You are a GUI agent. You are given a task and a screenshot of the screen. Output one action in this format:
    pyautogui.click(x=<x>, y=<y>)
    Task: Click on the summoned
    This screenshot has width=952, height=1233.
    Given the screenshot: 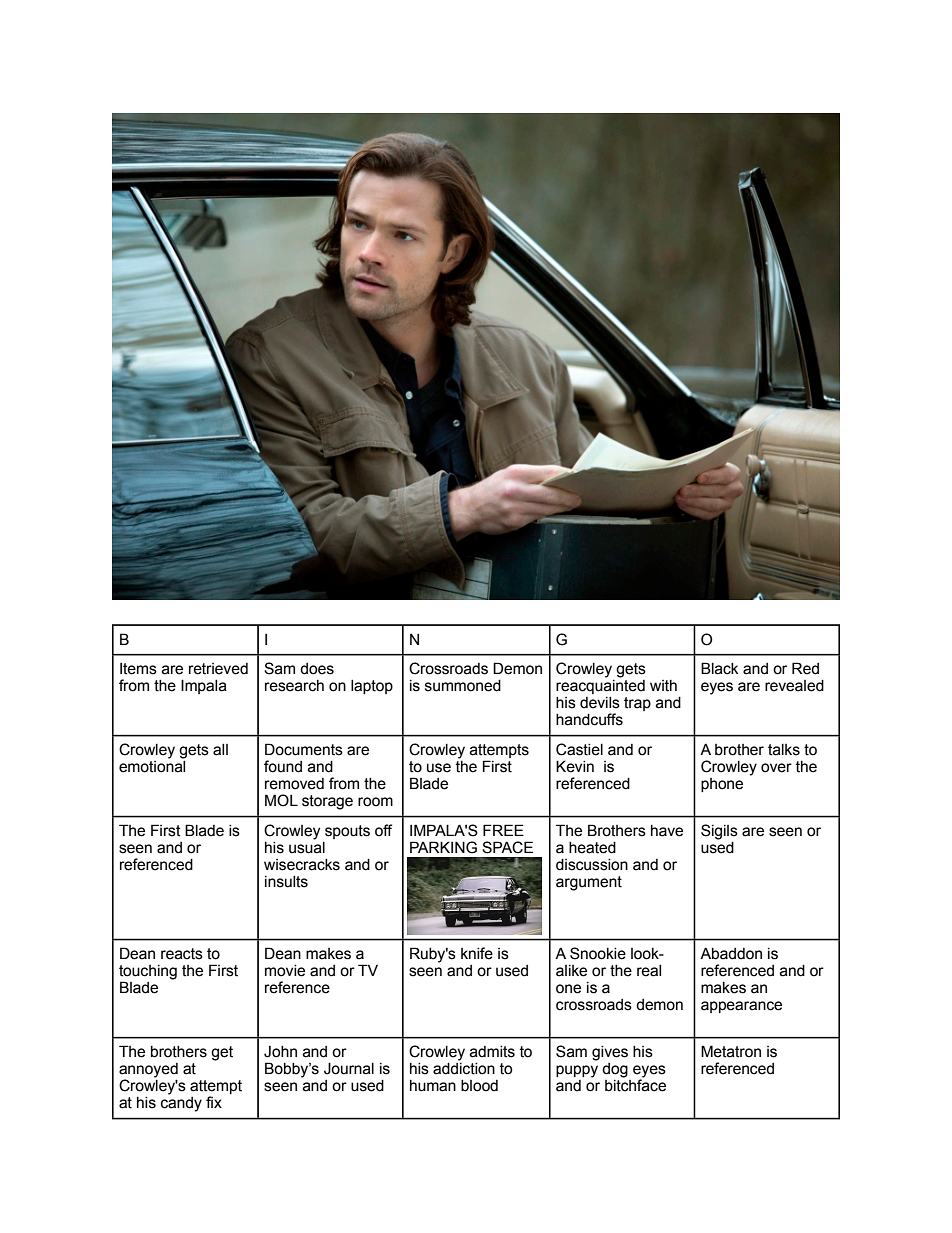 What is the action you would take?
    pyautogui.click(x=463, y=686)
